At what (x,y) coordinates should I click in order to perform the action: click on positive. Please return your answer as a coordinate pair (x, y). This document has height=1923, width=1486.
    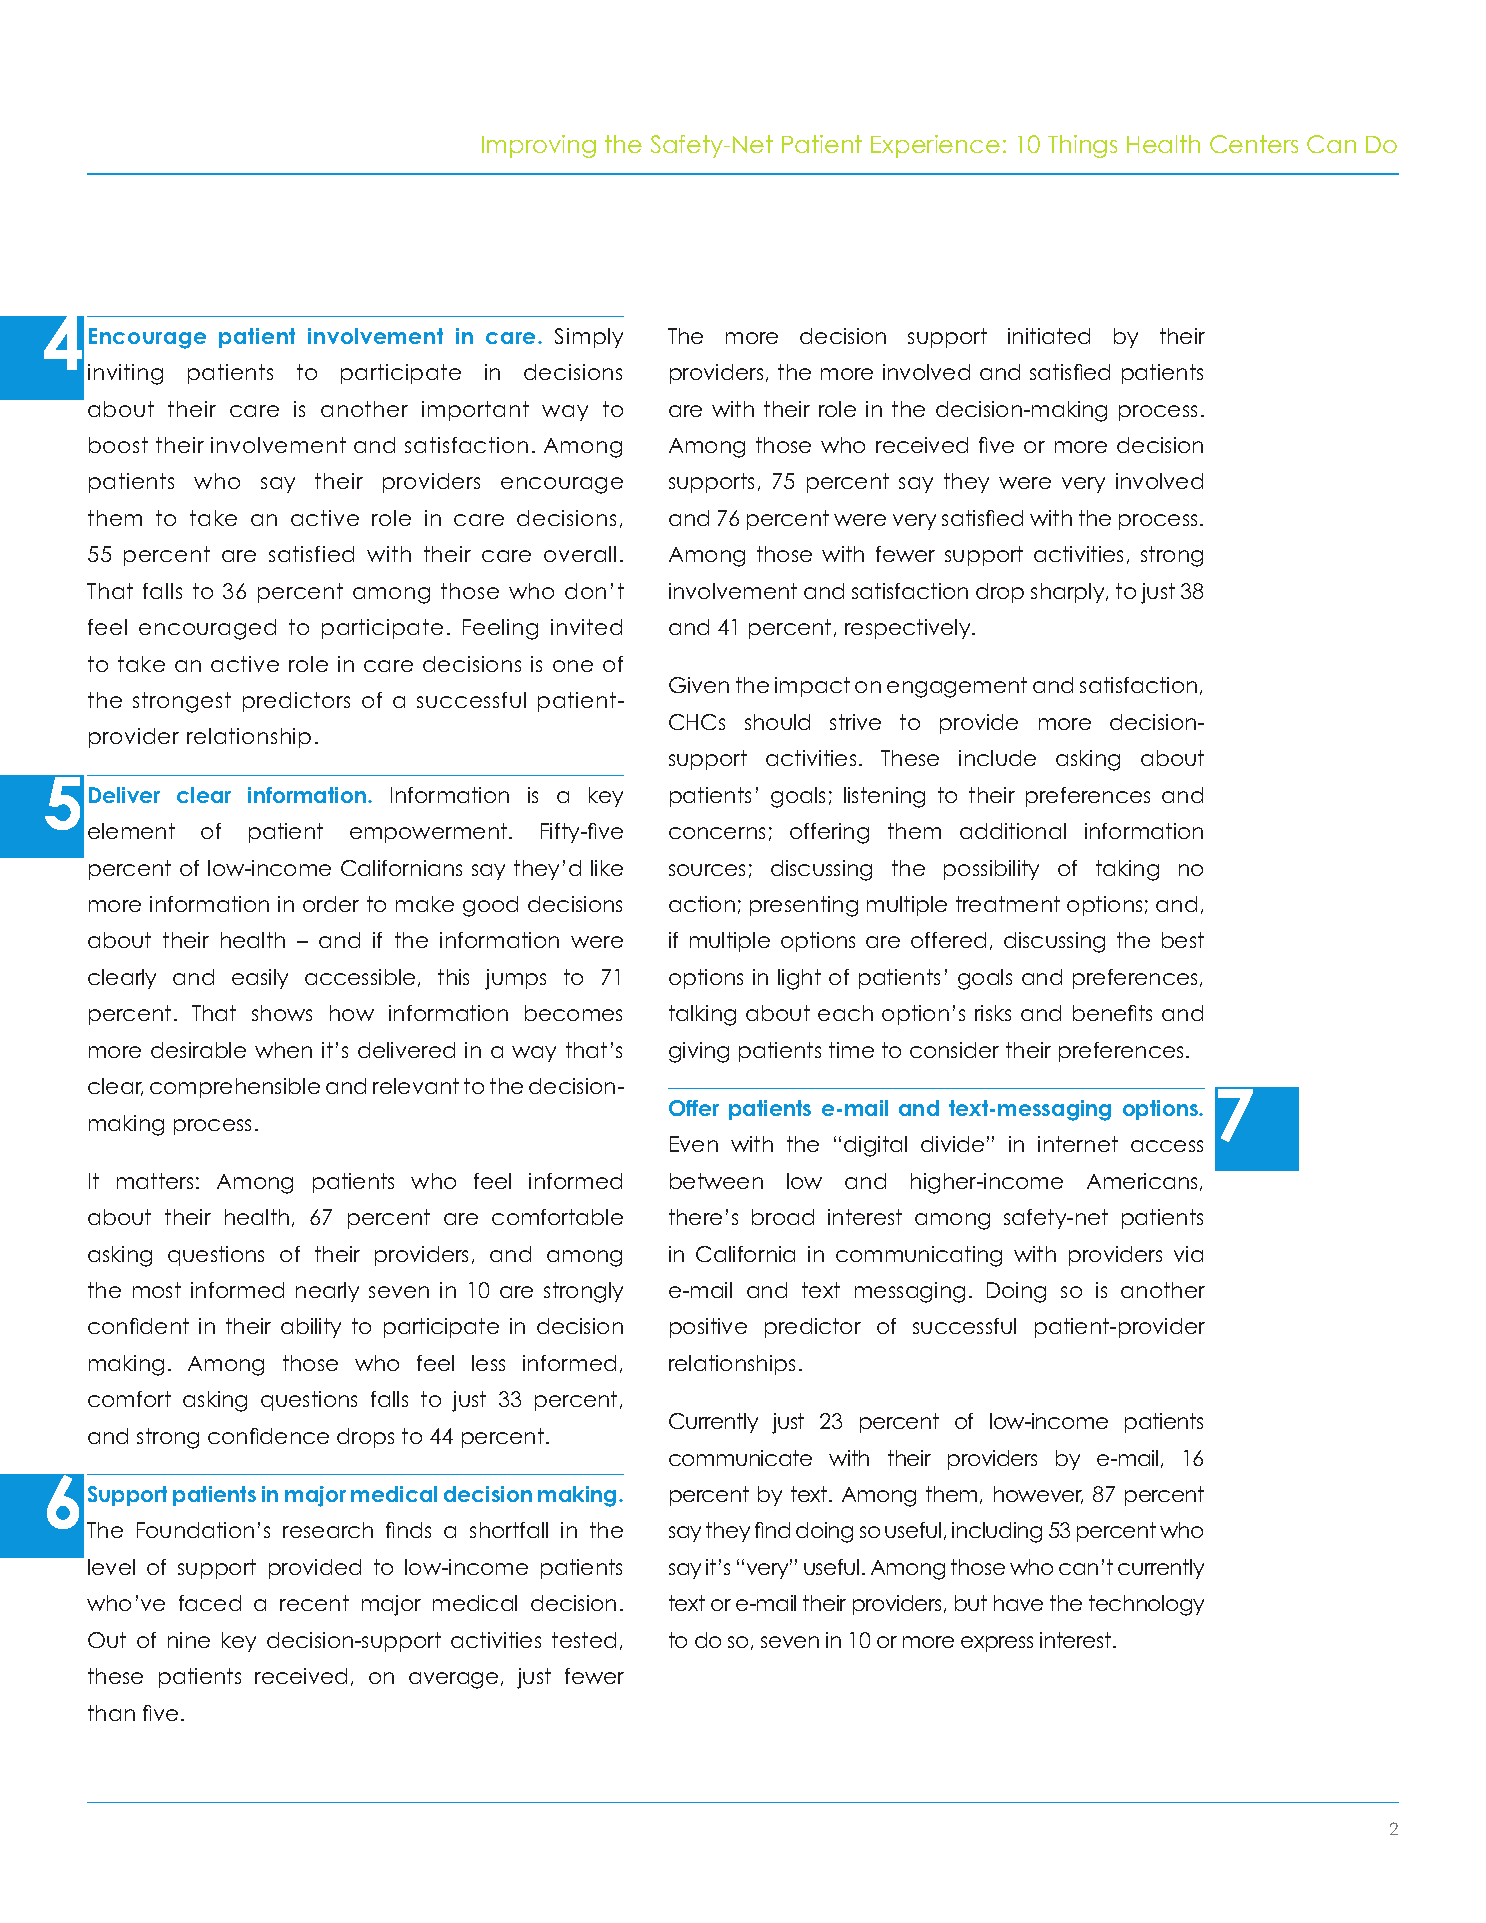
    Looking at the image, I should click on (708, 1328).
